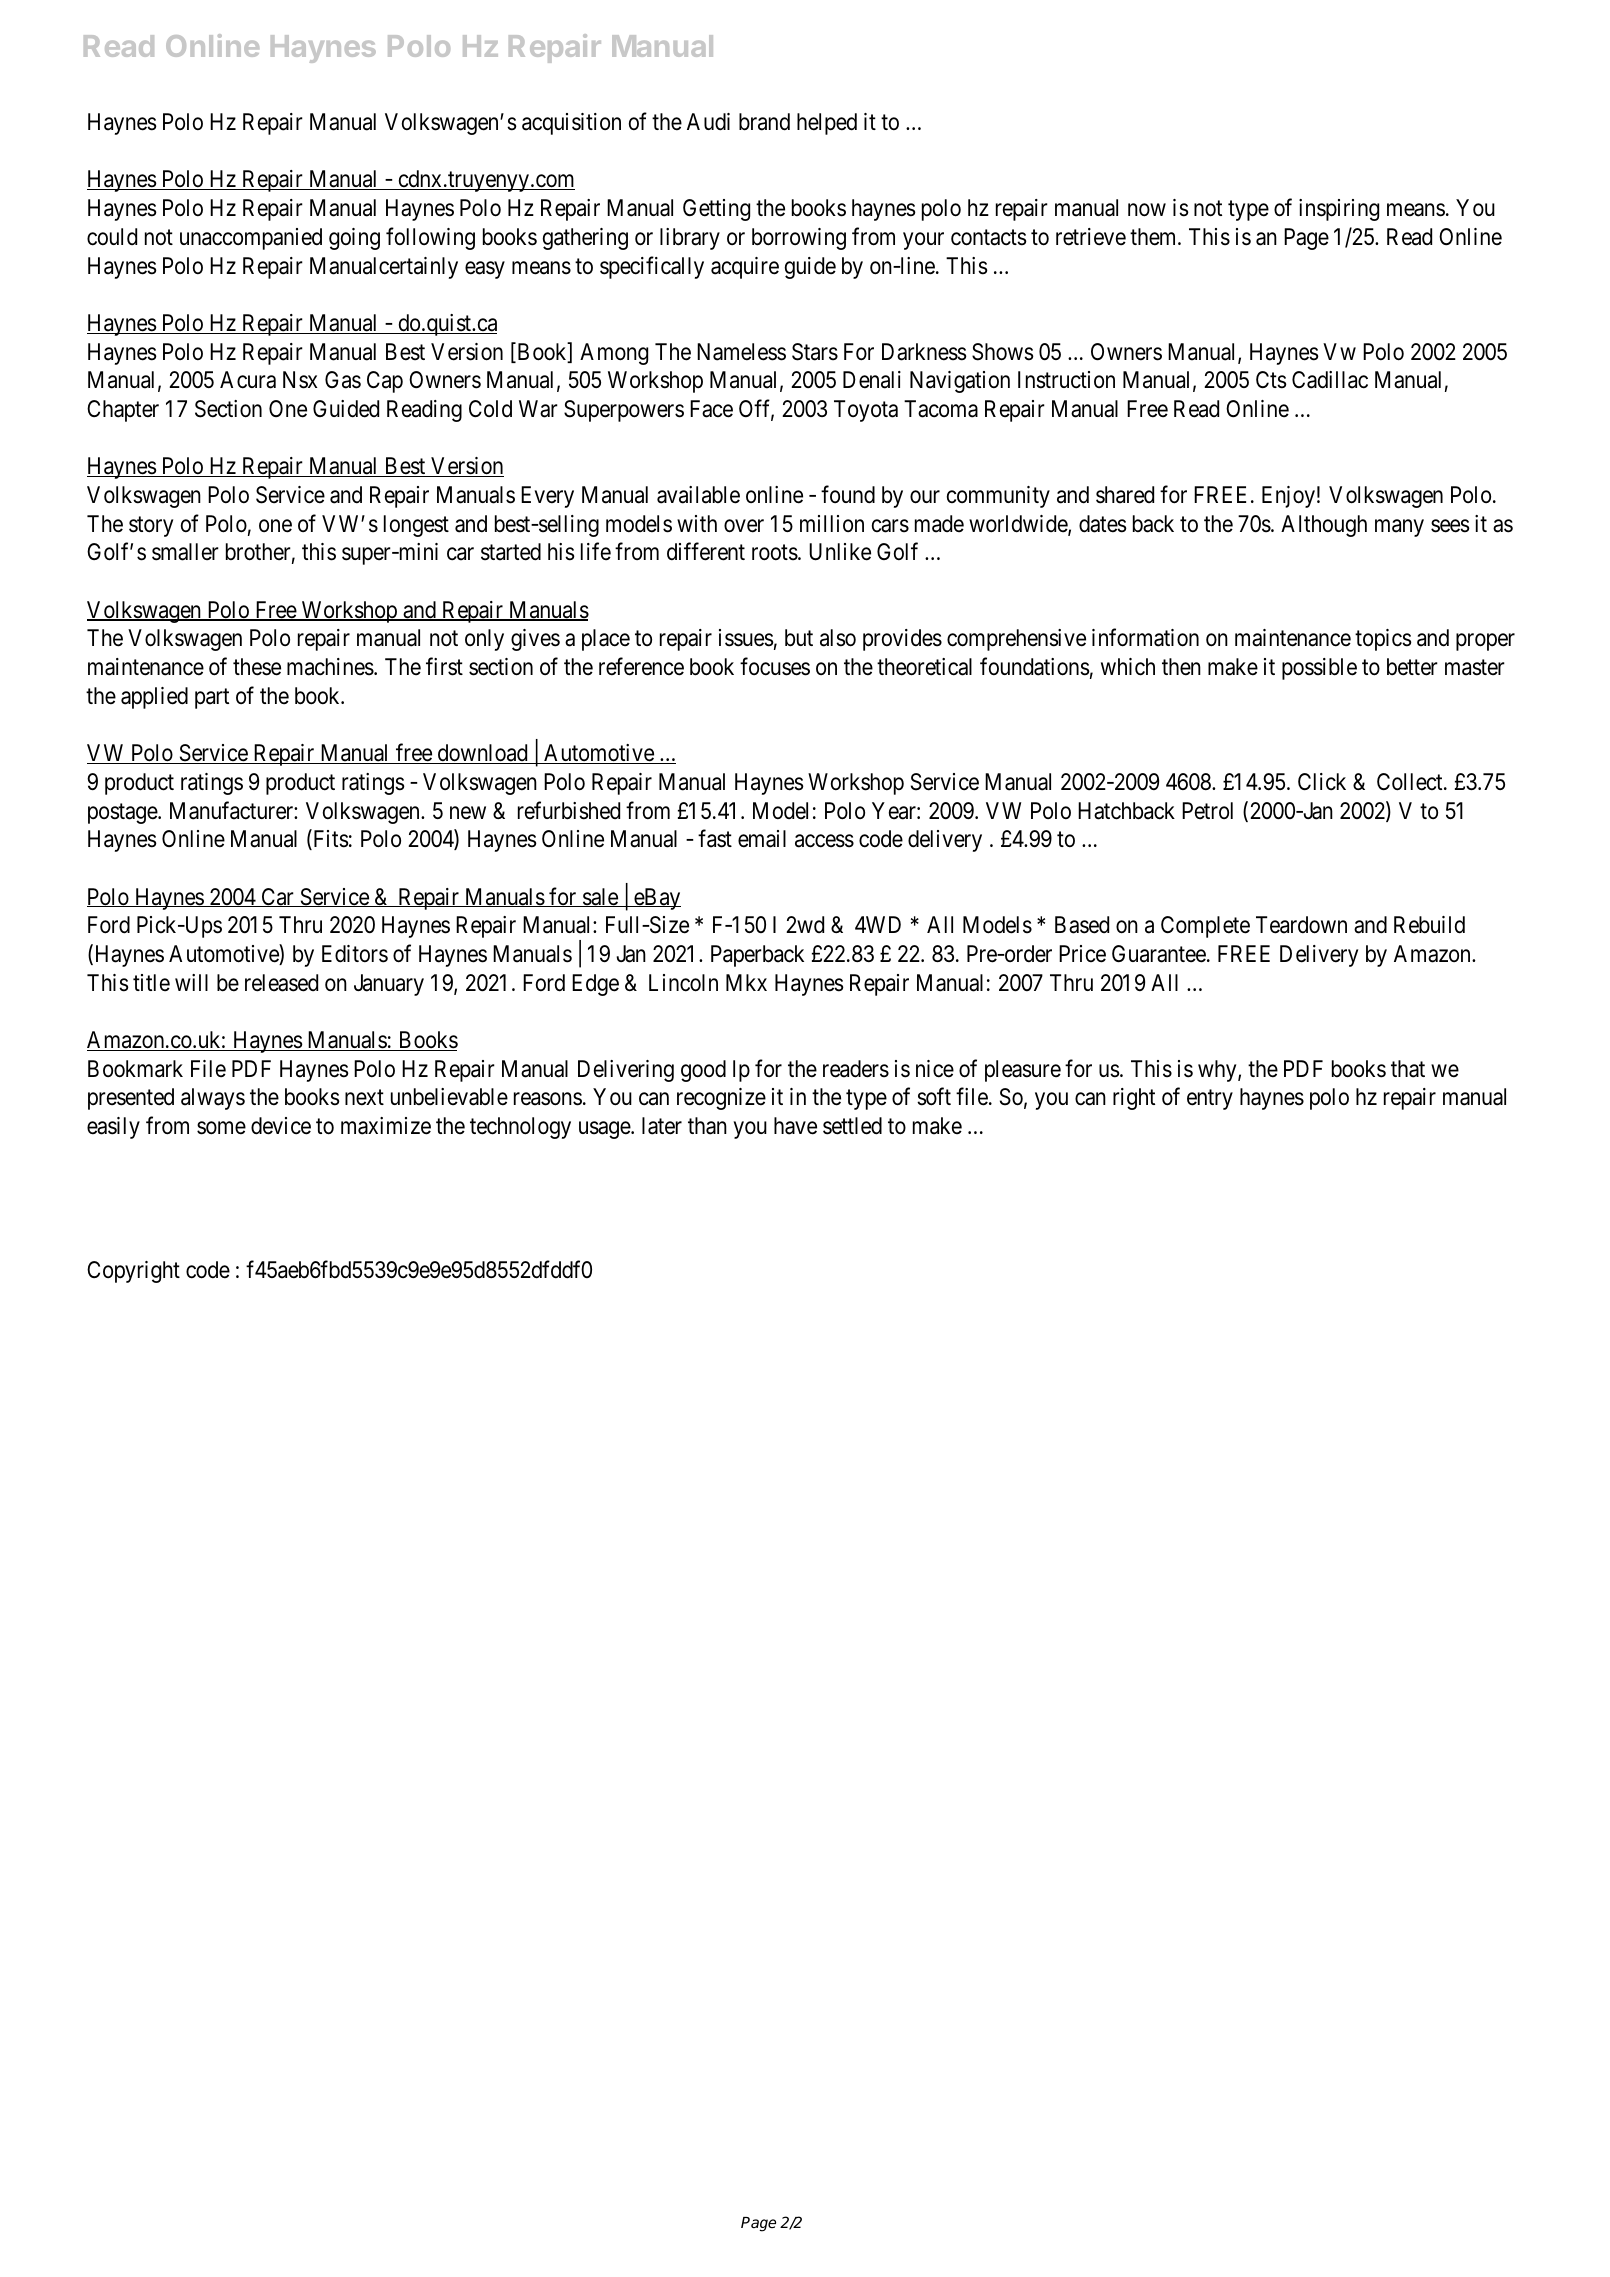  What do you see at coordinates (827, 124) in the document?
I see `helped` at bounding box center [827, 124].
